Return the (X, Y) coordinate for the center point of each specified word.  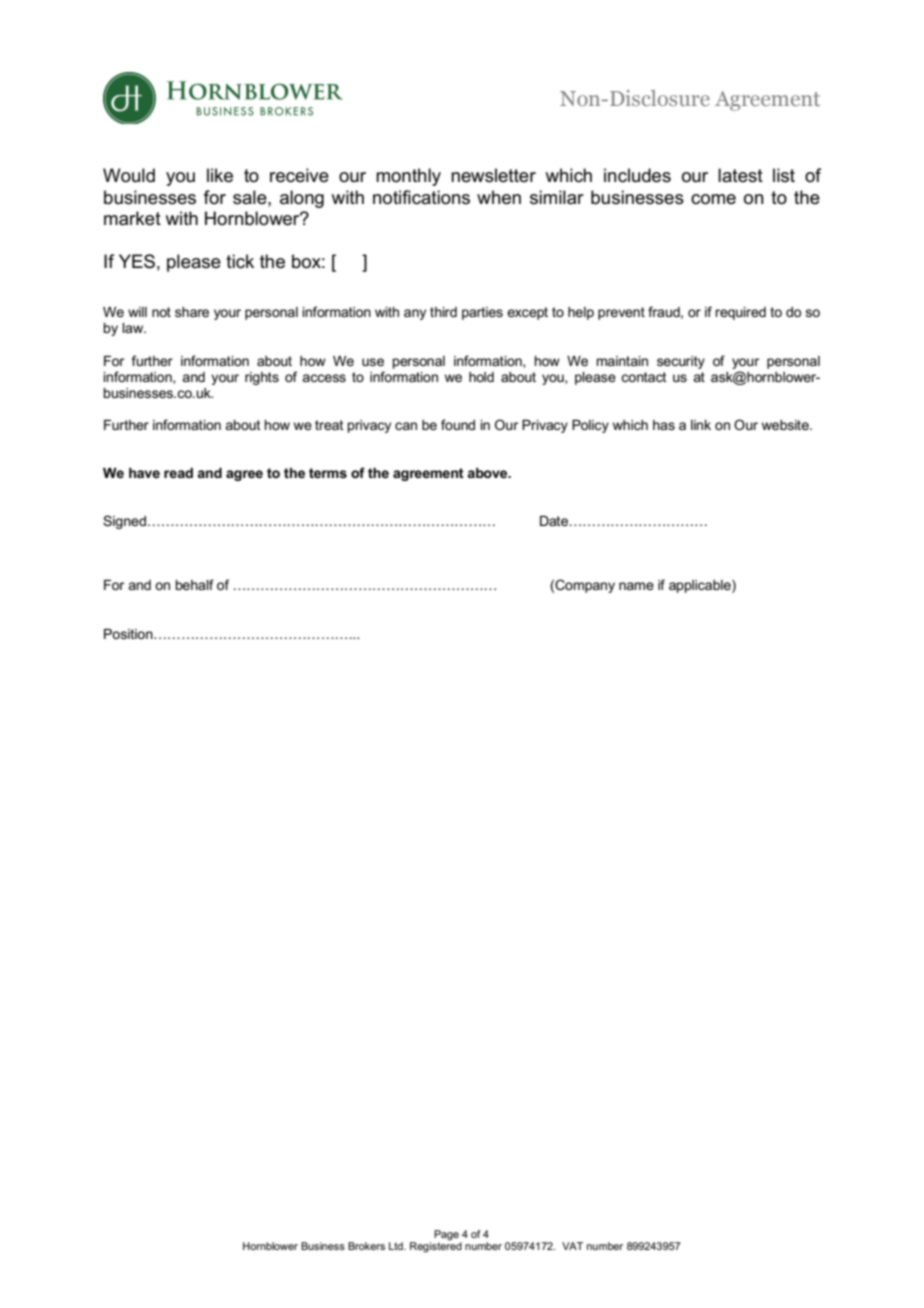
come (713, 199)
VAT (572, 1246)
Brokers (366, 1246)
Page (446, 1235)
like (220, 175)
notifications (421, 197)
